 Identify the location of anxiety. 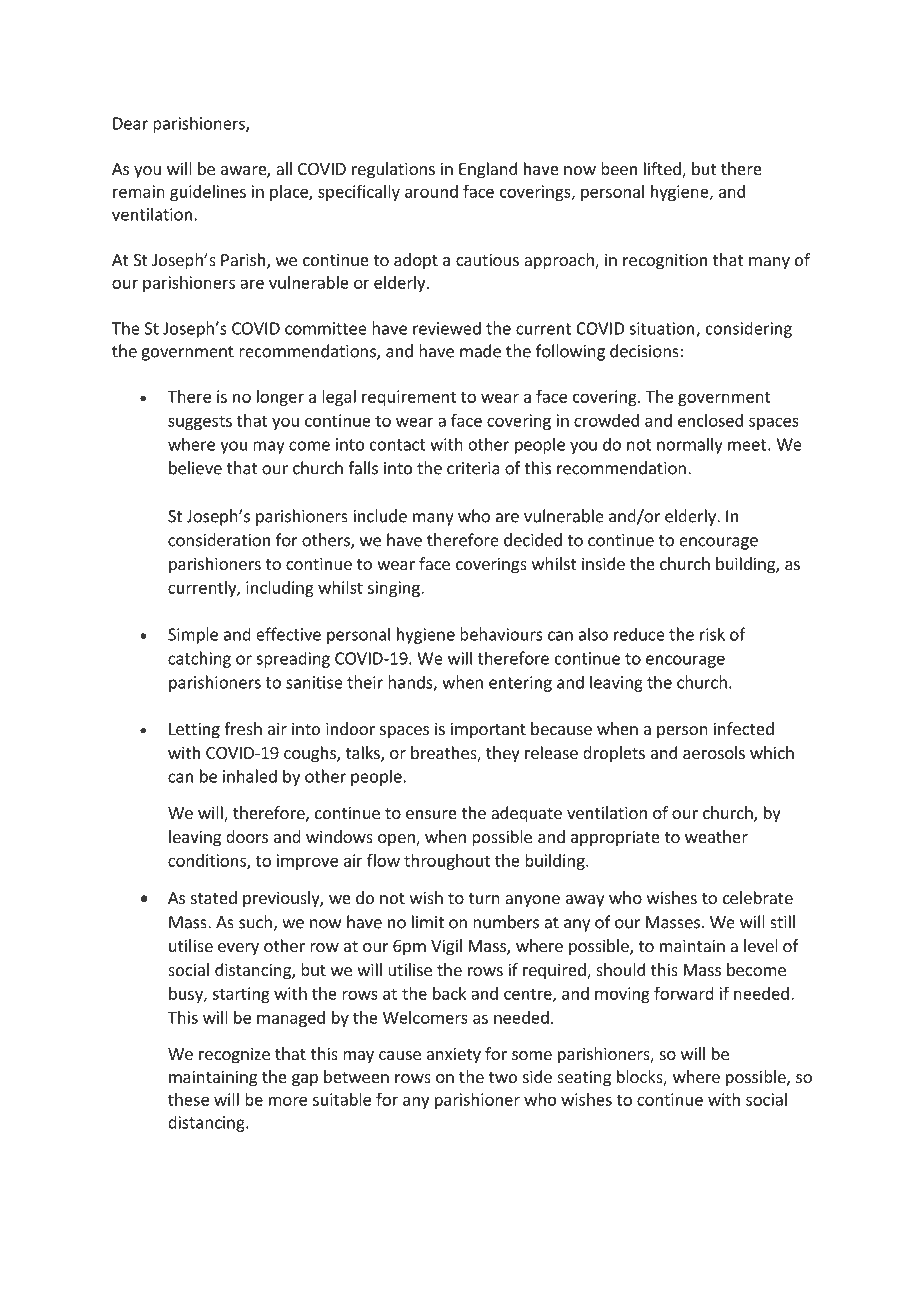
(454, 1055).
